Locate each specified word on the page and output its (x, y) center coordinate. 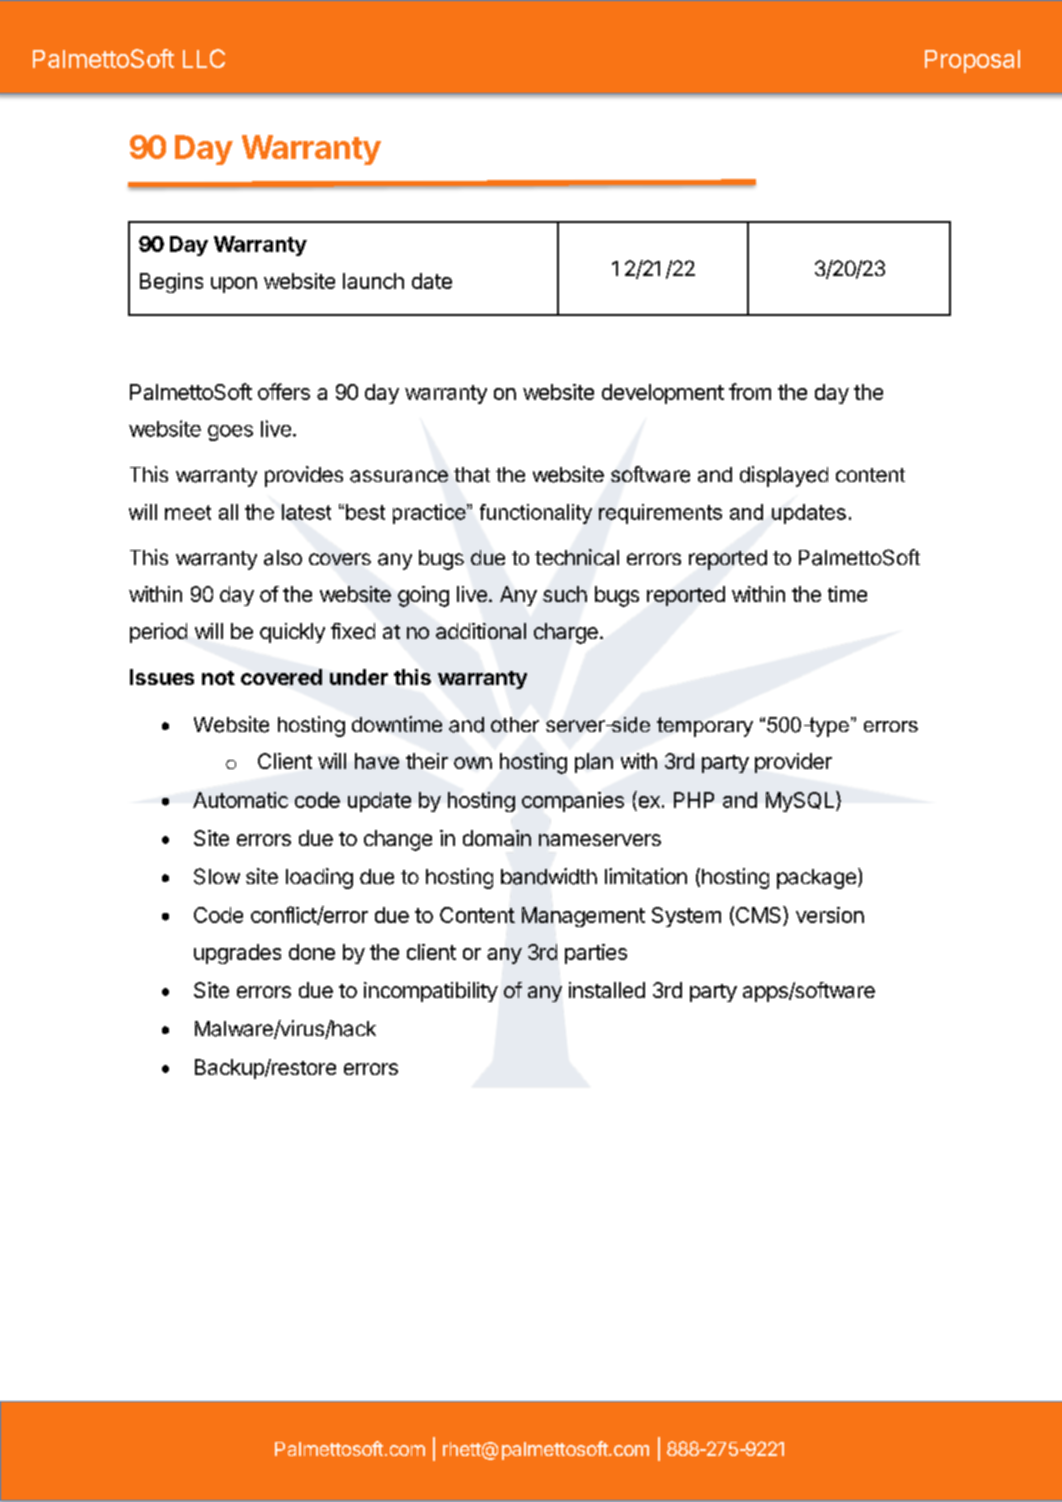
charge (566, 633)
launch (373, 281)
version (830, 915)
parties (596, 954)
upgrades (237, 954)
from (750, 391)
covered (281, 677)
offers (284, 391)
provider (793, 763)
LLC (204, 58)
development (663, 394)
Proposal (972, 61)
